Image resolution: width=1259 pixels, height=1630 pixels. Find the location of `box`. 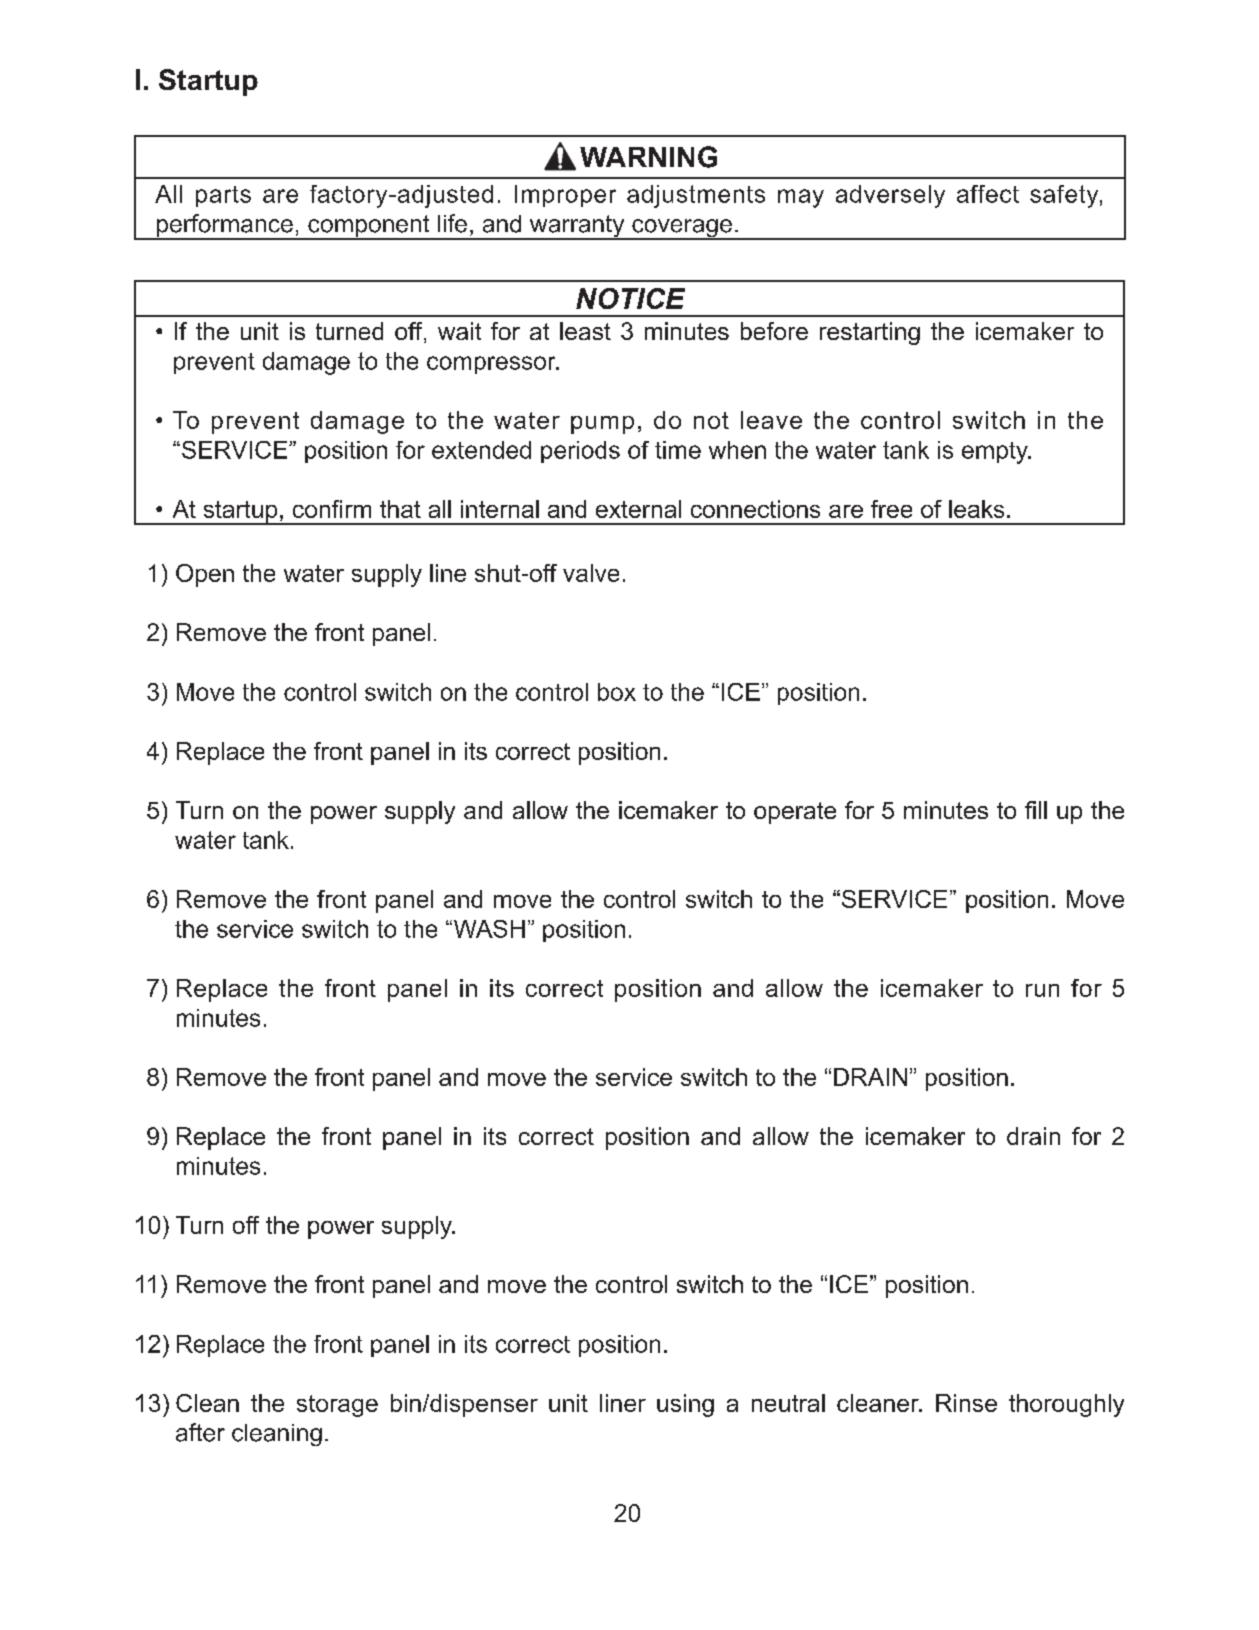

box is located at coordinates (617, 692).
